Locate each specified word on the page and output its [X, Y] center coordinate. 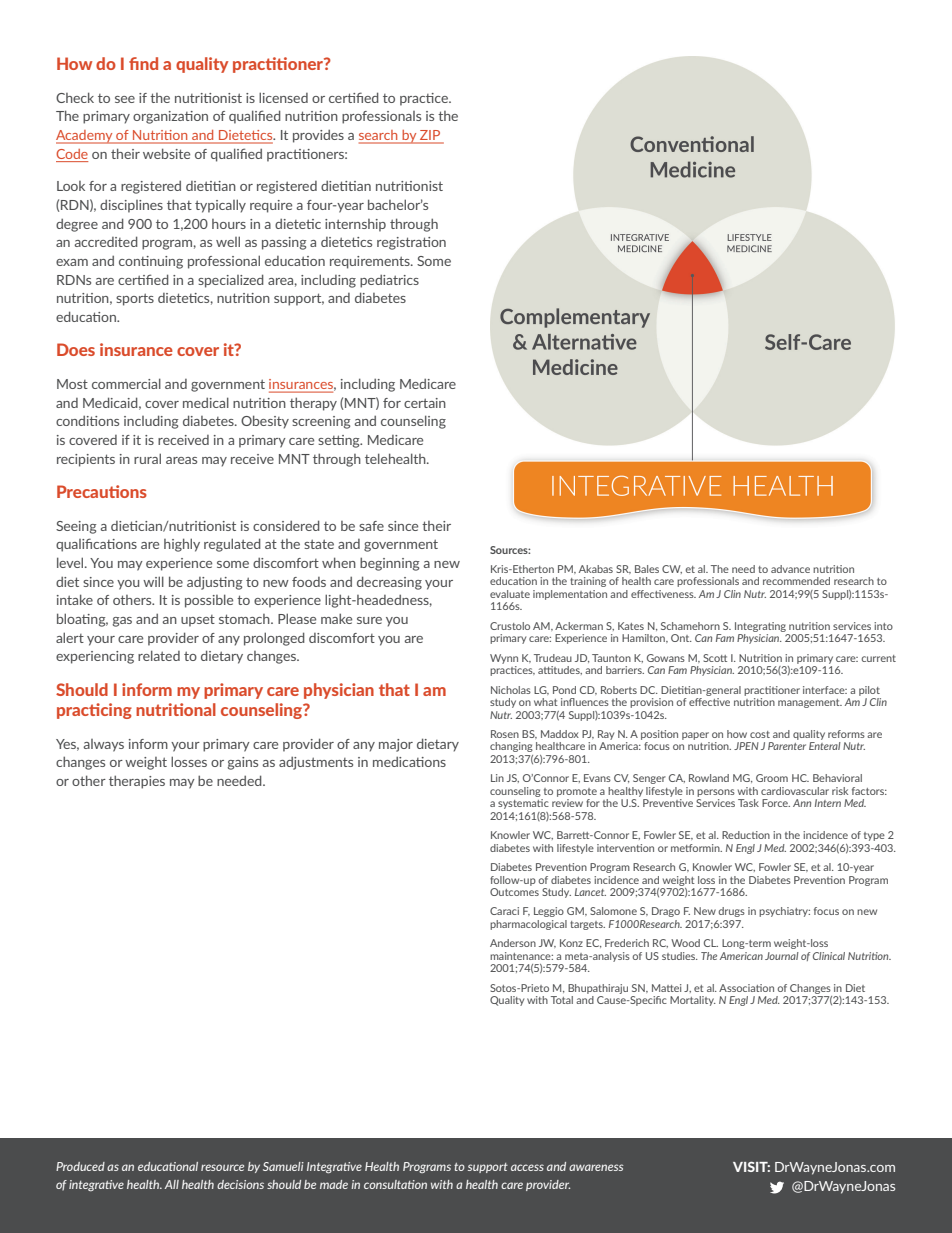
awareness [596, 1167]
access [527, 1167]
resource [222, 1167]
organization [170, 117]
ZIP [430, 135]
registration [411, 243]
